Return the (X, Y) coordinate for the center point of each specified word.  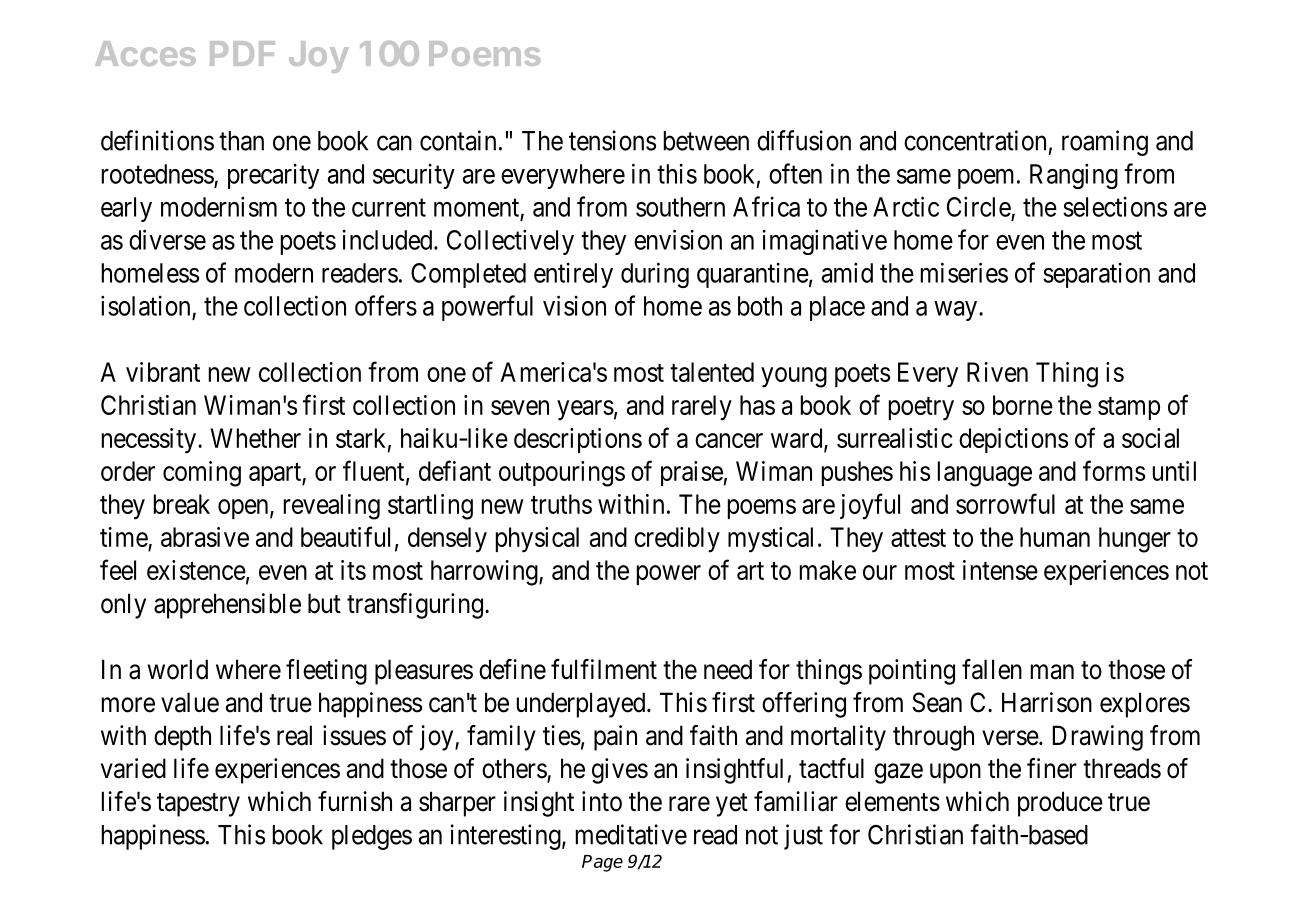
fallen (992, 669)
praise (692, 473)
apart (276, 474)
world (177, 669)
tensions (612, 140)
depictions (1013, 440)
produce (1060, 804)
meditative (631, 834)
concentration (975, 140)
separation (1096, 275)
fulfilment (604, 669)
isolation (145, 305)
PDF (242, 53)
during (655, 275)
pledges (372, 837)
